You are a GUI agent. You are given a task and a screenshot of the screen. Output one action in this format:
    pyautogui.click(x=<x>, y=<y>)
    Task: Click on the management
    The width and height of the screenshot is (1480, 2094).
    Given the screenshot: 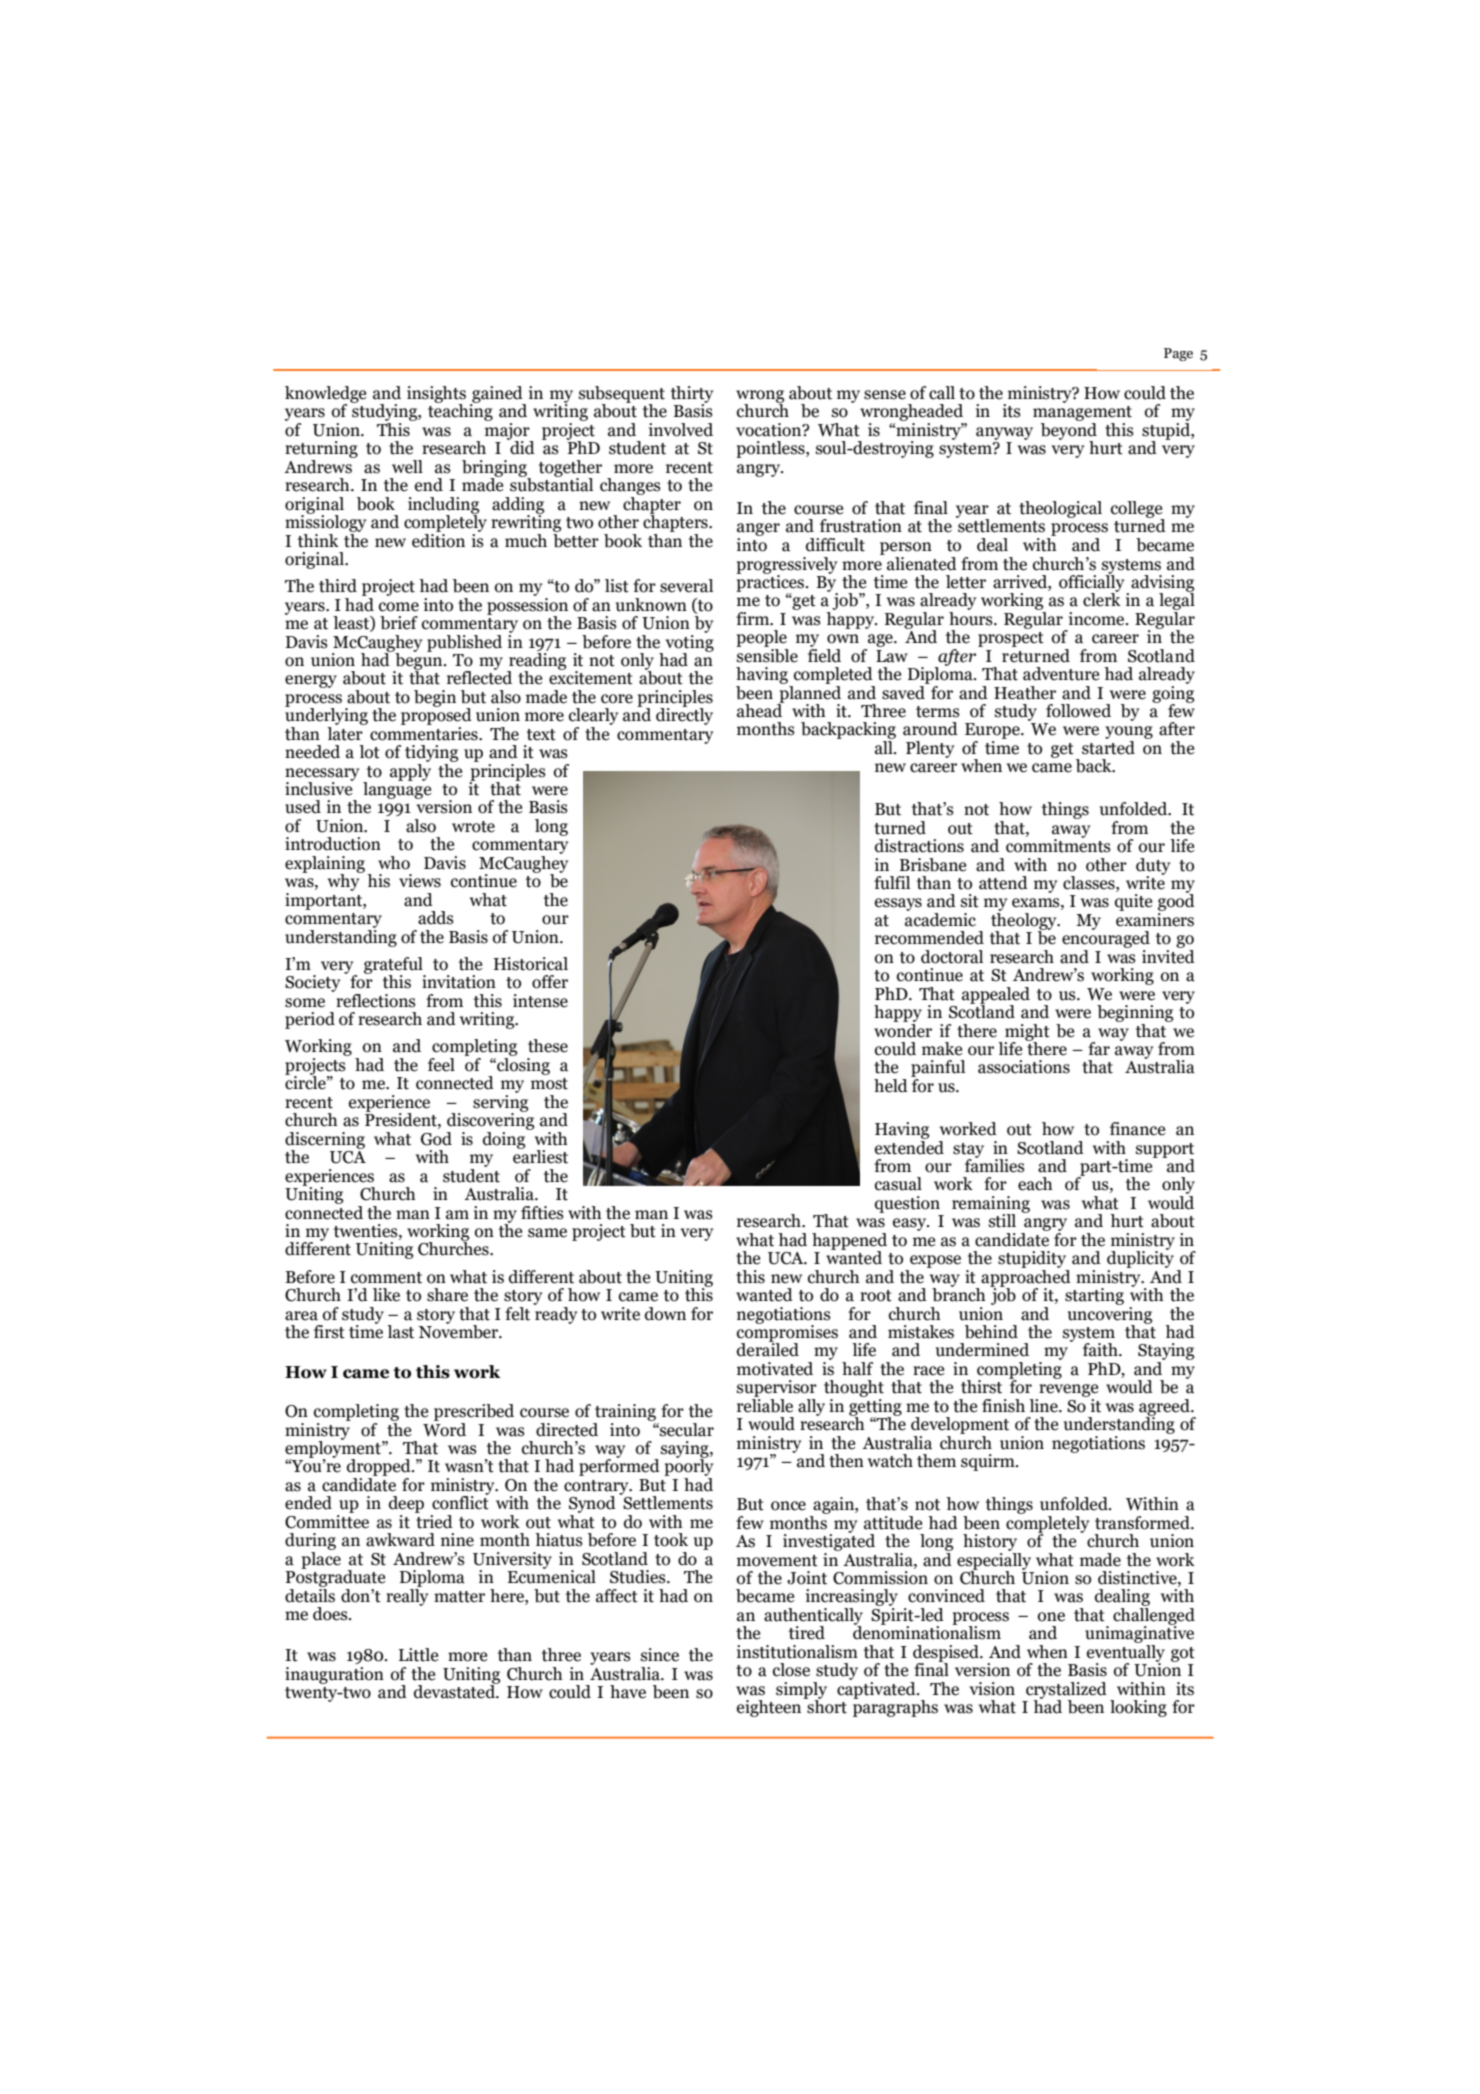 What is the action you would take?
    pyautogui.click(x=1082, y=415)
